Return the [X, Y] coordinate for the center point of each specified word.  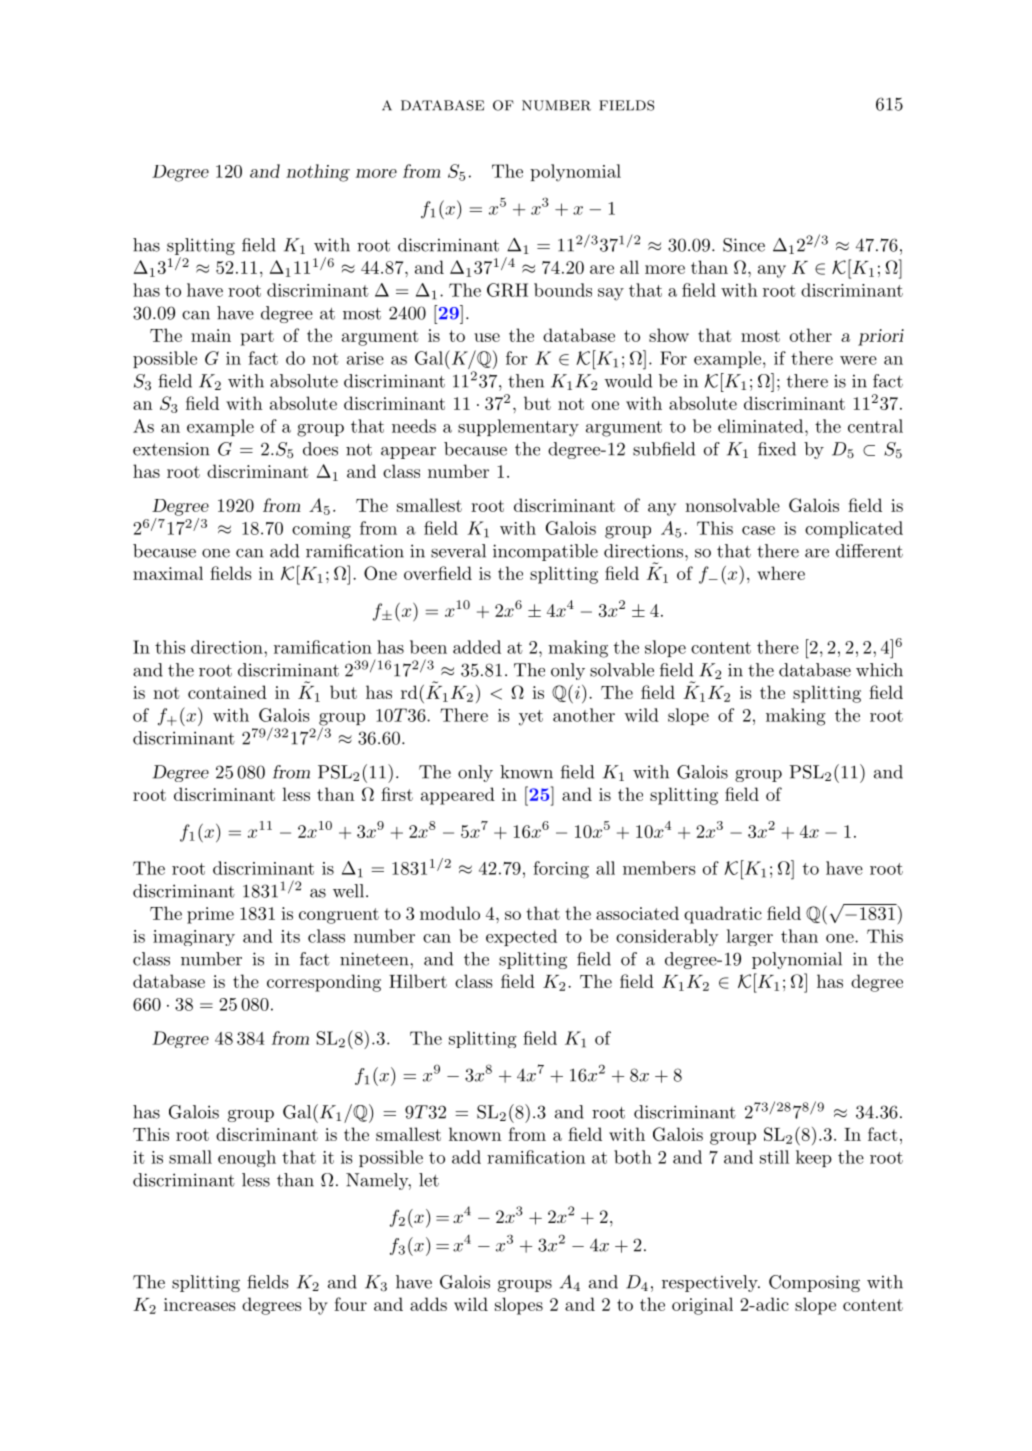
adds [428, 1304]
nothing [318, 173]
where [781, 573]
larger [750, 937]
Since [744, 245]
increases [200, 1304]
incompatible [545, 552]
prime [210, 915]
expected [521, 937]
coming [321, 530]
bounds [563, 290]
